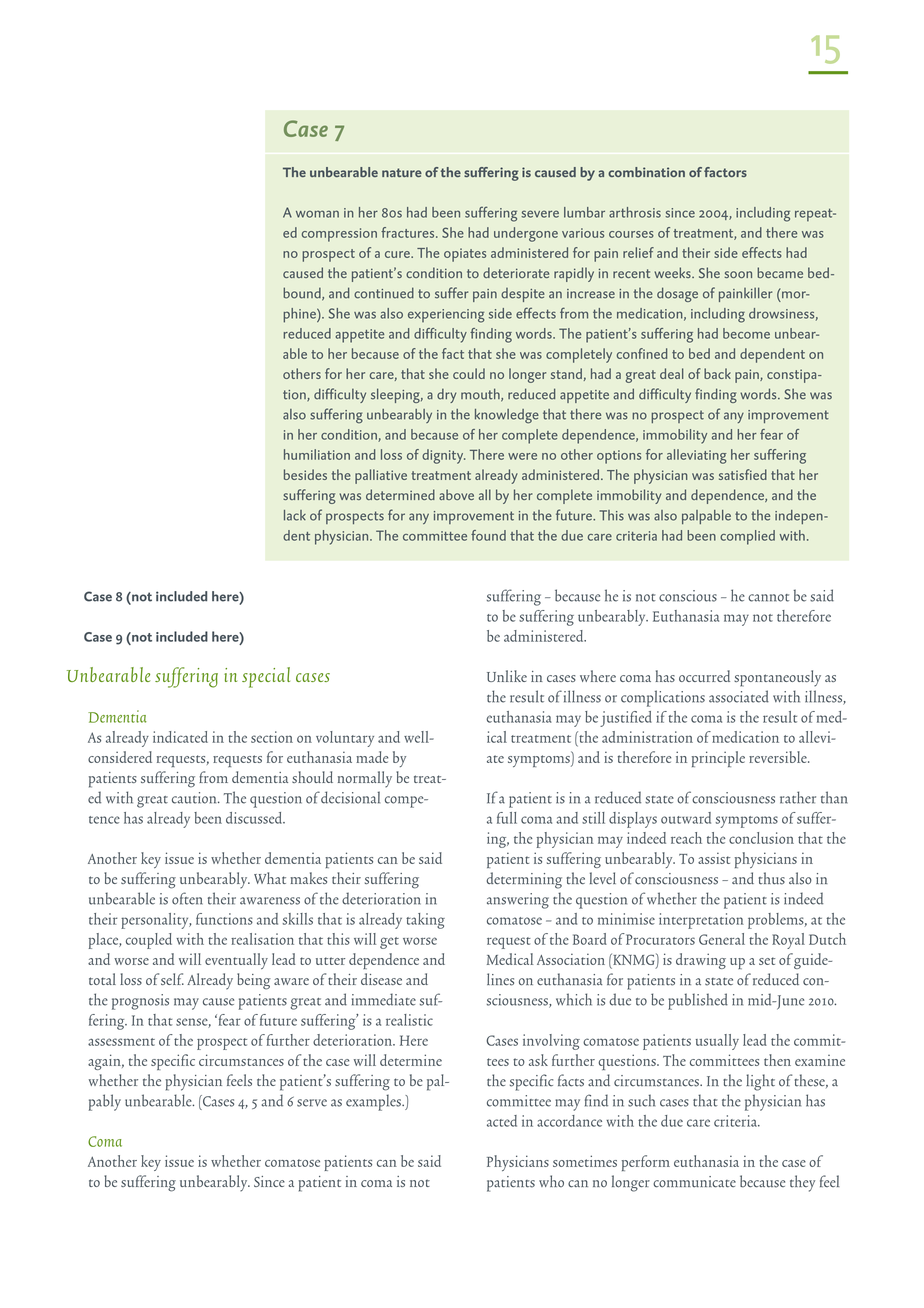 This screenshot has width=924, height=1308. Describe the element at coordinates (718, 759) in the screenshot. I see `principle` at that location.
